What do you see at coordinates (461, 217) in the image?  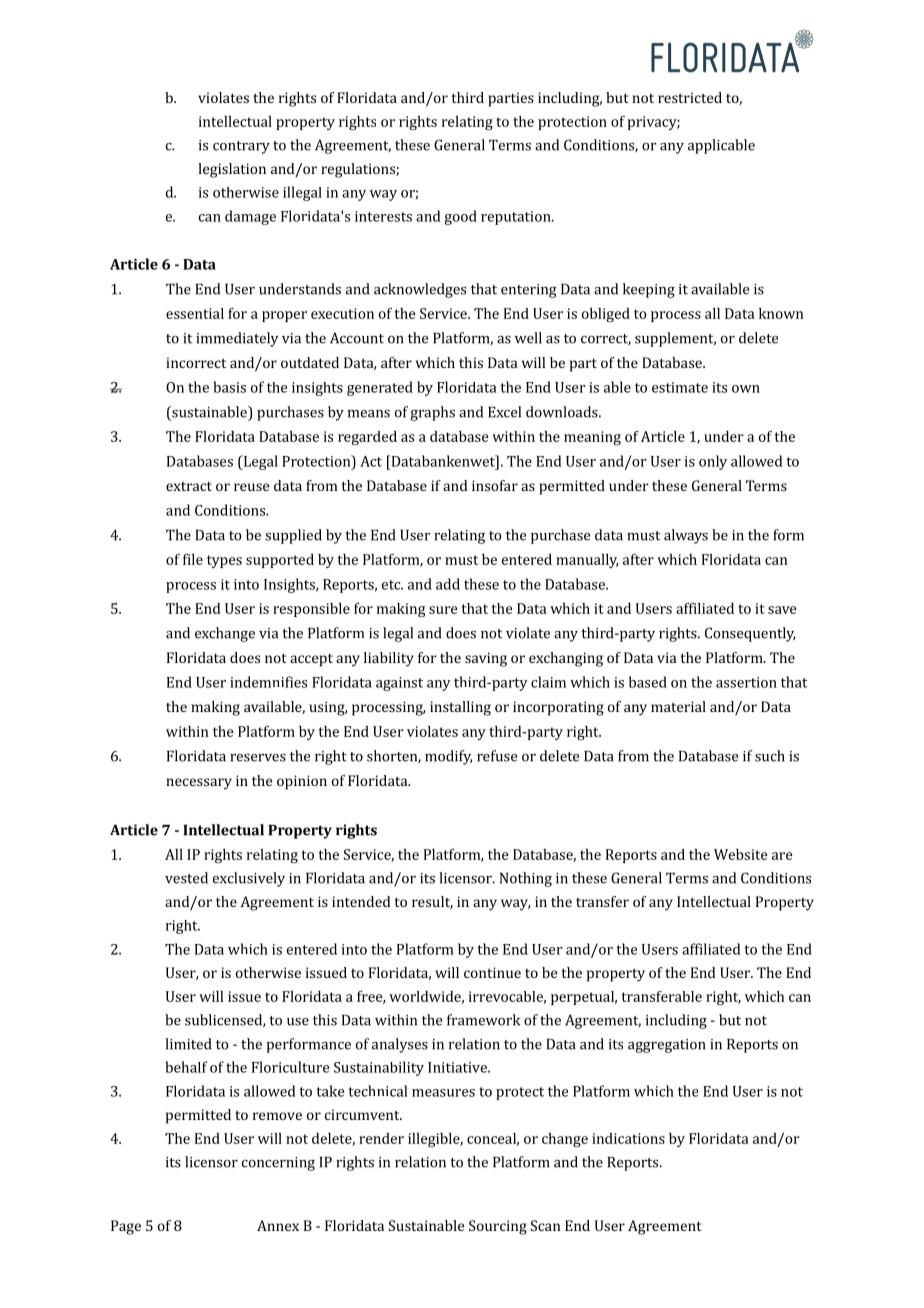 I see `good` at bounding box center [461, 217].
